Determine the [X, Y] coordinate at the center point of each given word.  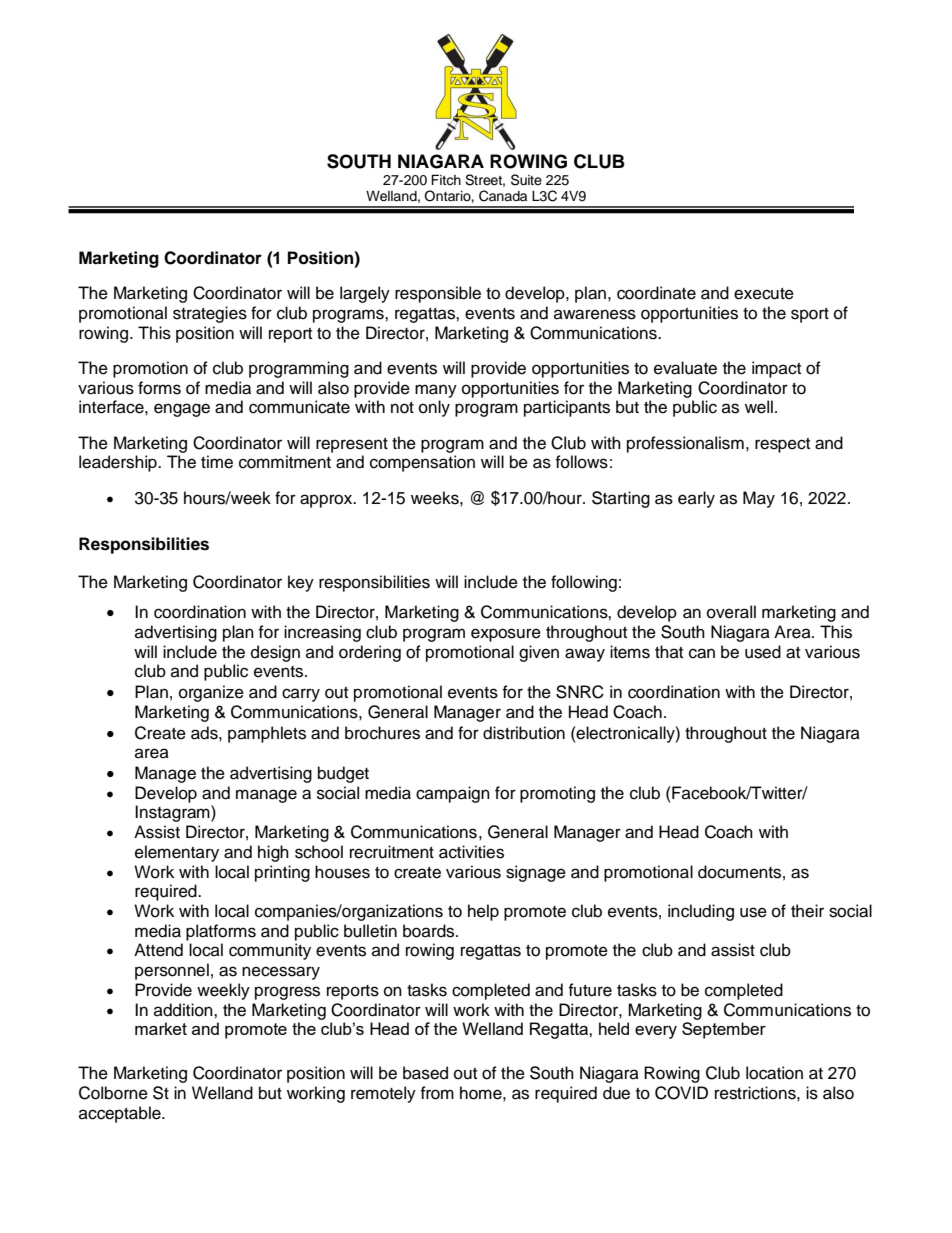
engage [182, 410]
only [434, 408]
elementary [177, 853]
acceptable [121, 1114]
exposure [506, 635]
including [701, 912]
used [763, 652]
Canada [503, 196]
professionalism [685, 444]
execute [764, 294]
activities [471, 852]
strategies [210, 314]
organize [211, 693]
